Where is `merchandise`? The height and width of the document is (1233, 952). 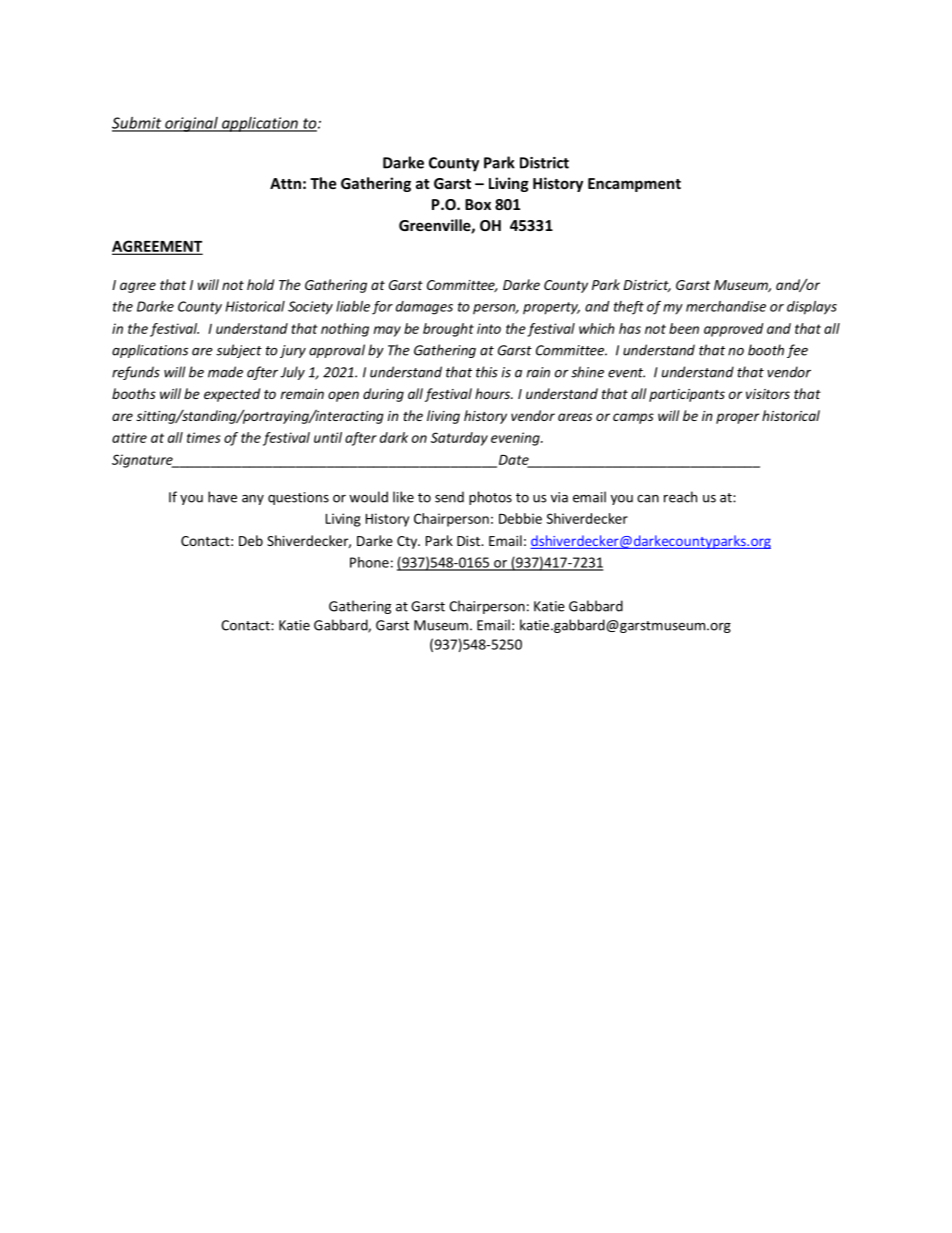
merchandise is located at coordinates (726, 306).
